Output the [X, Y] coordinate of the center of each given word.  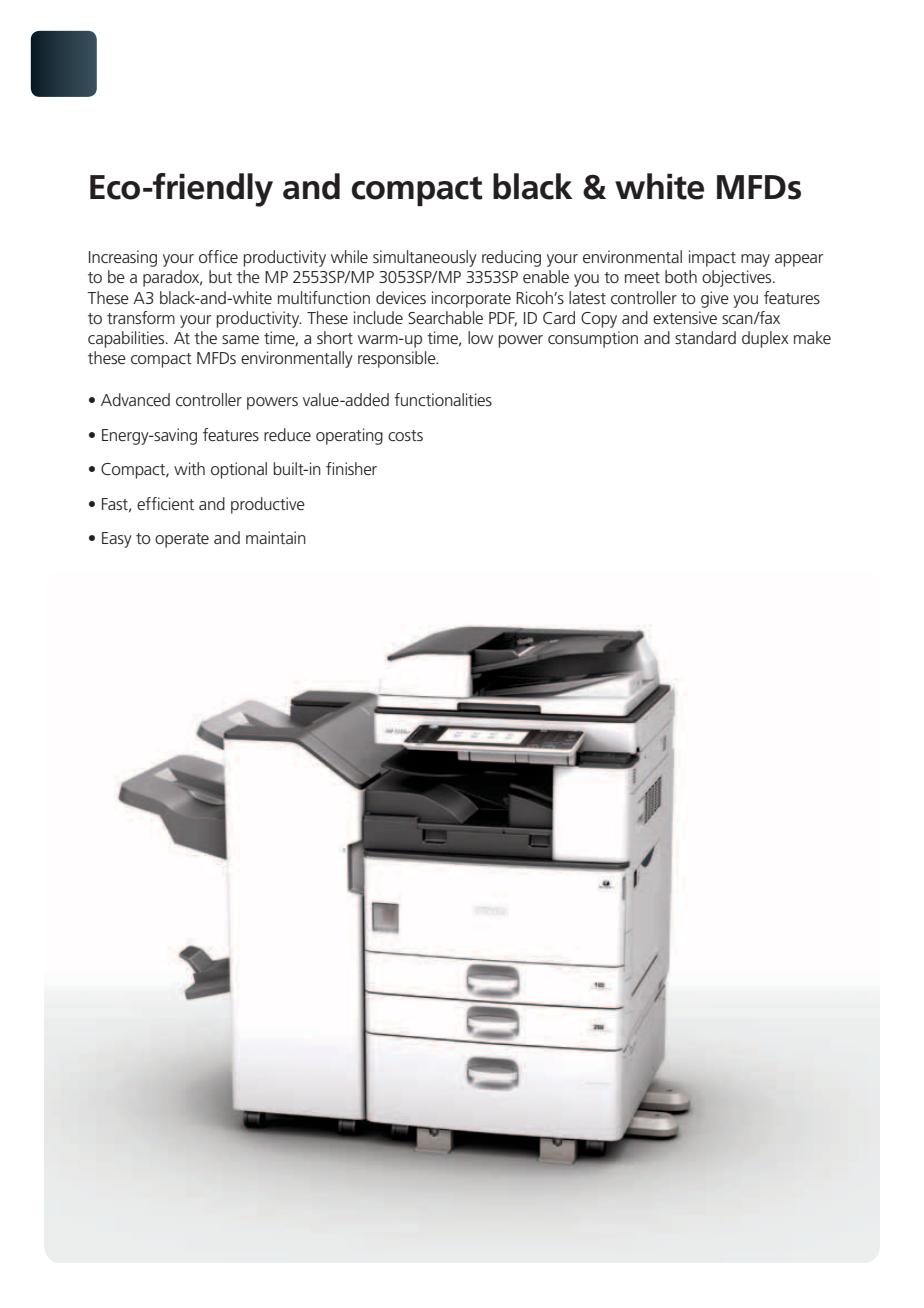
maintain [276, 537]
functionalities [443, 399]
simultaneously [425, 258]
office [218, 256]
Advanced [135, 399]
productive [268, 505]
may [755, 260]
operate [182, 540]
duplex [765, 339]
